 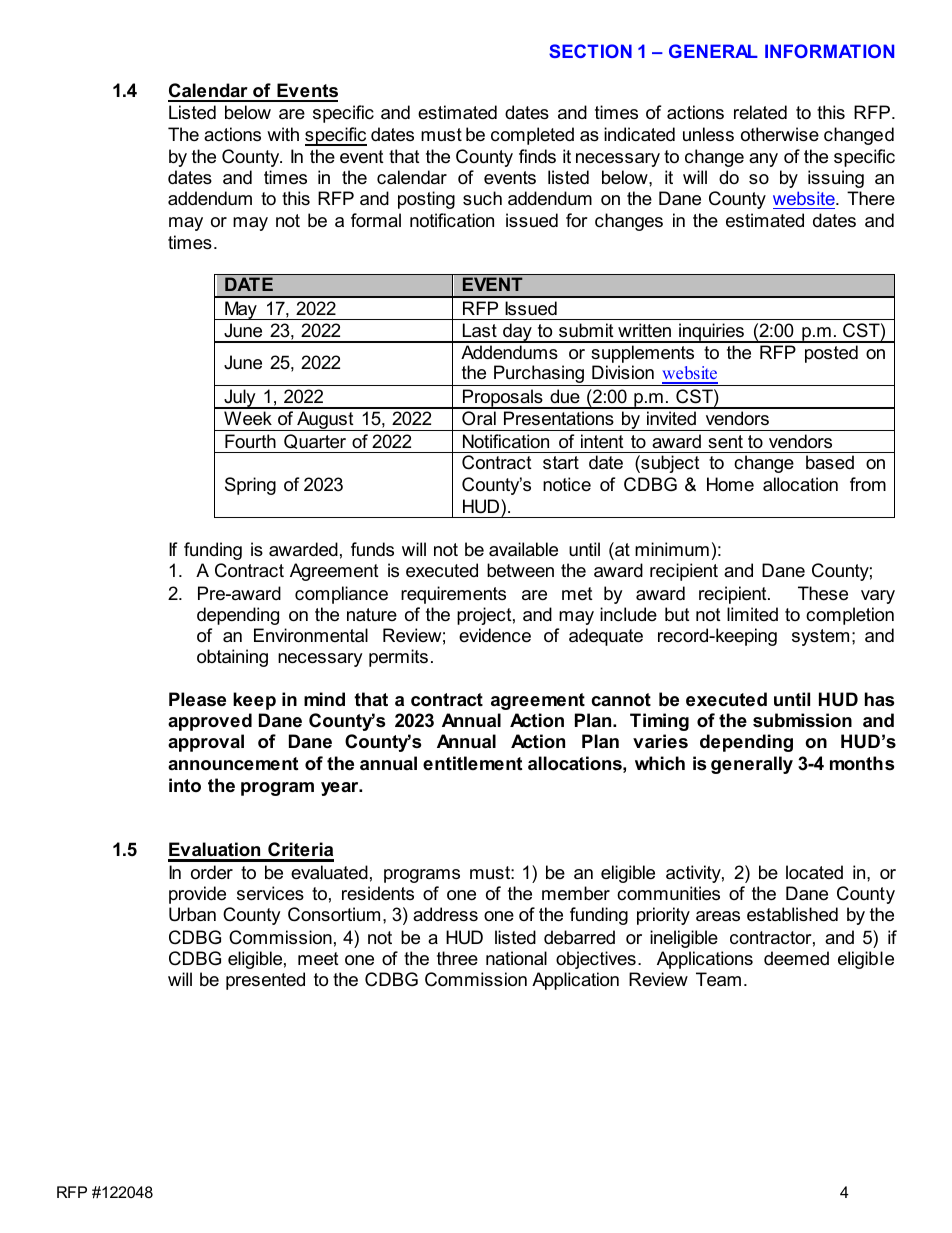 What do you see at coordinates (495, 635) in the image?
I see `evidence` at bounding box center [495, 635].
